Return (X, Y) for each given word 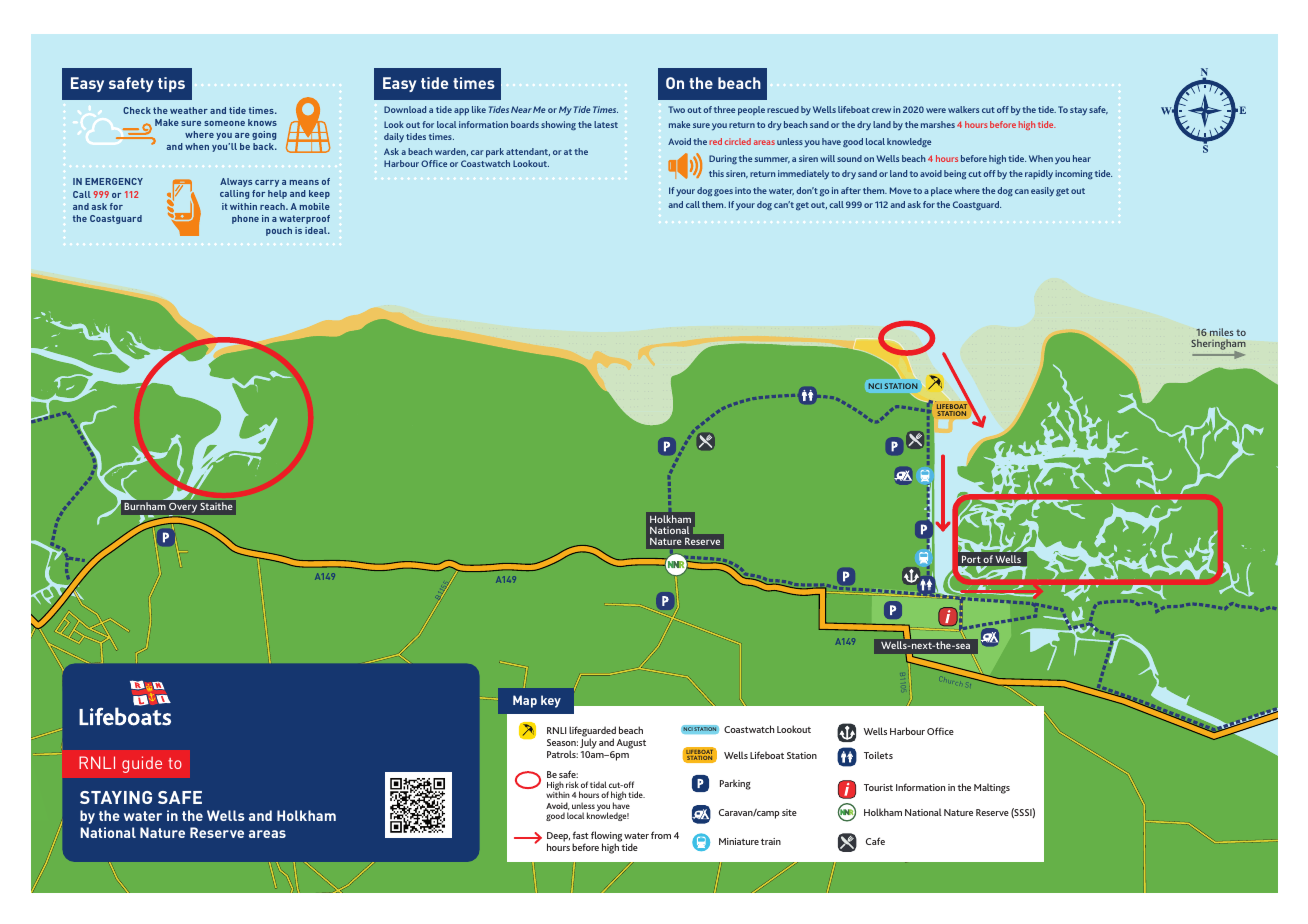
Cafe (875, 841)
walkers (963, 109)
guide (142, 764)
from (661, 835)
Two (676, 109)
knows (262, 122)
